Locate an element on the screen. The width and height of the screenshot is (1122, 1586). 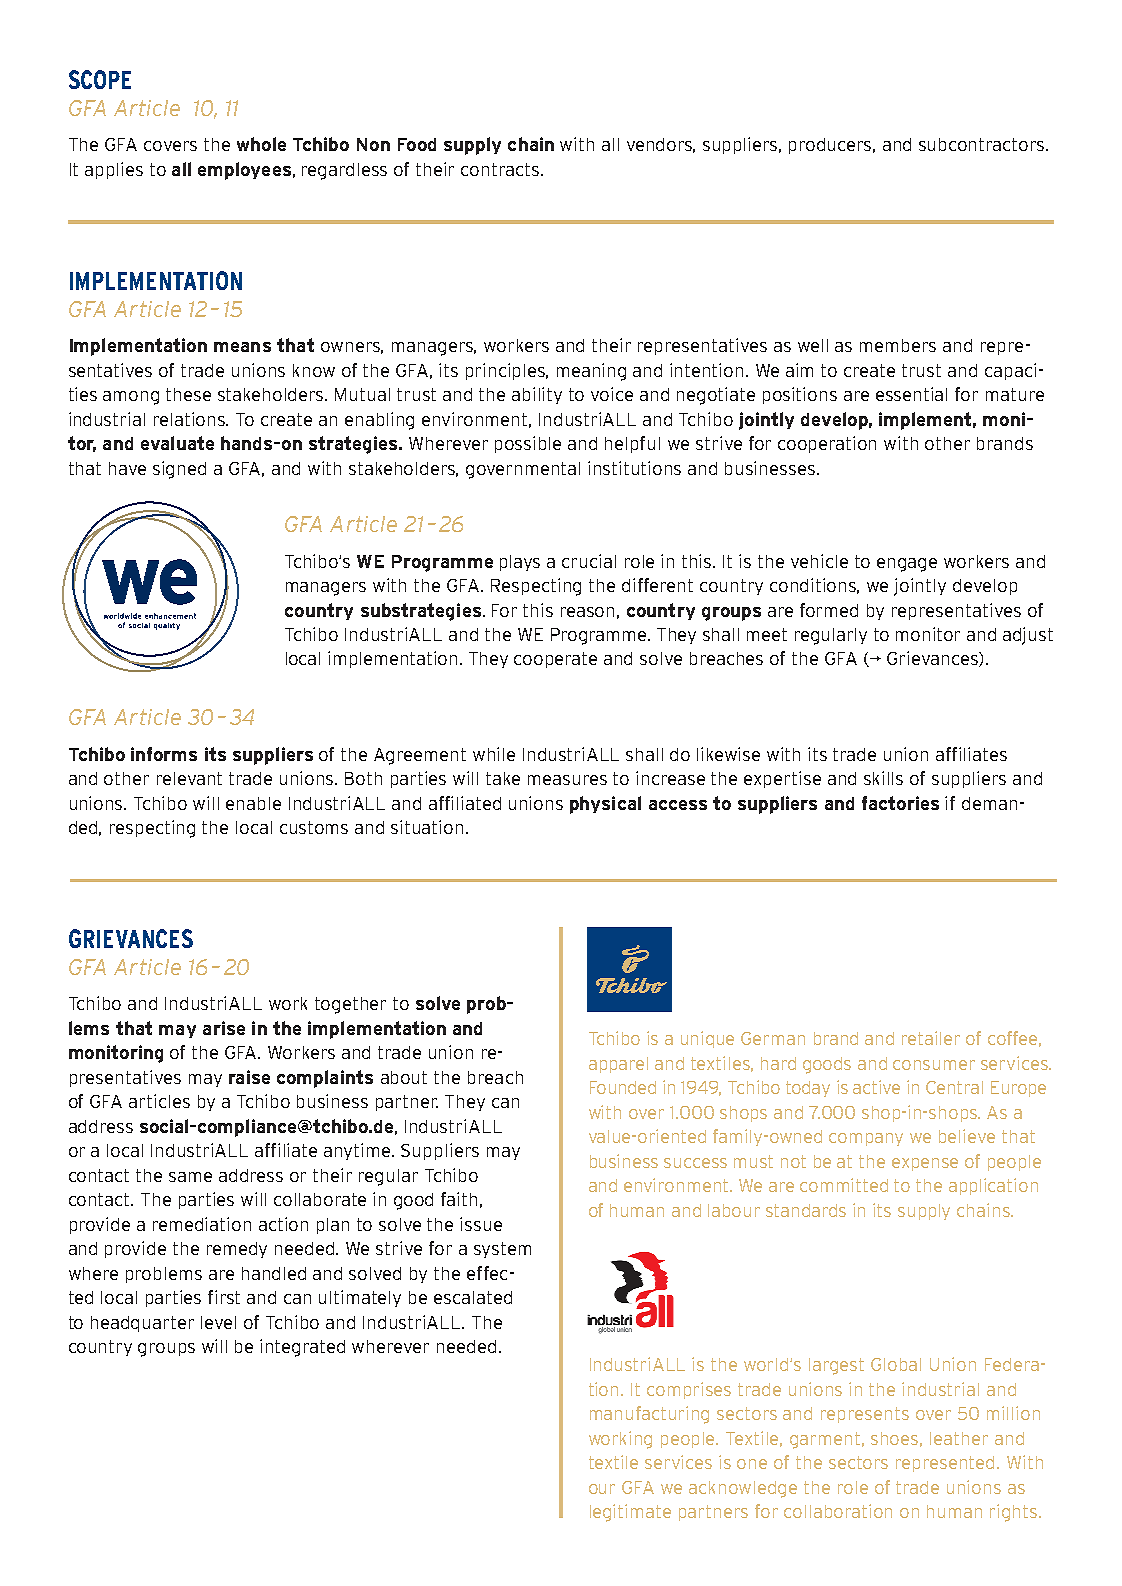
integrated is located at coordinates (302, 1348).
